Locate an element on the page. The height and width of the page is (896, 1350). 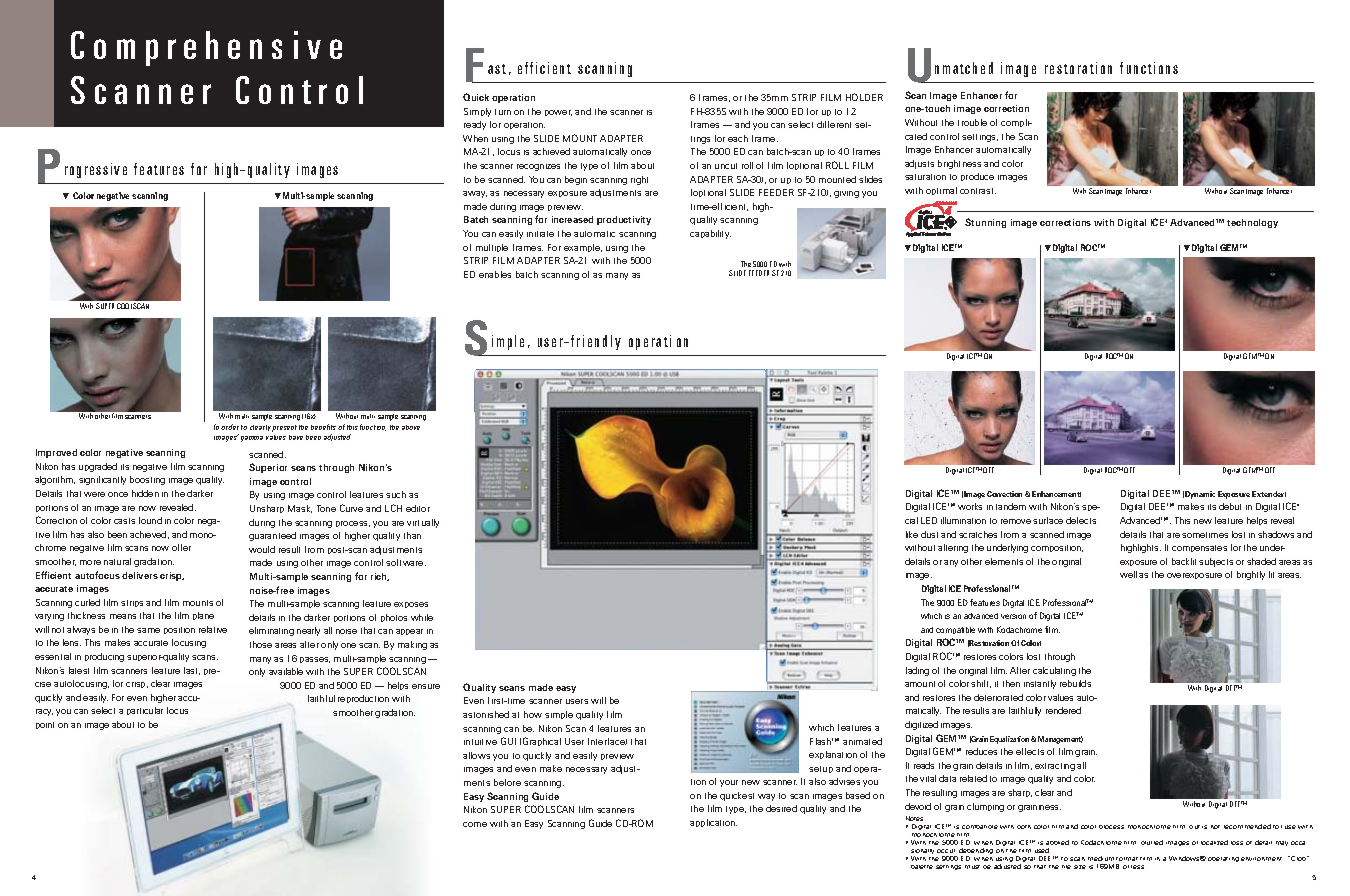
power is located at coordinates (558, 113).
